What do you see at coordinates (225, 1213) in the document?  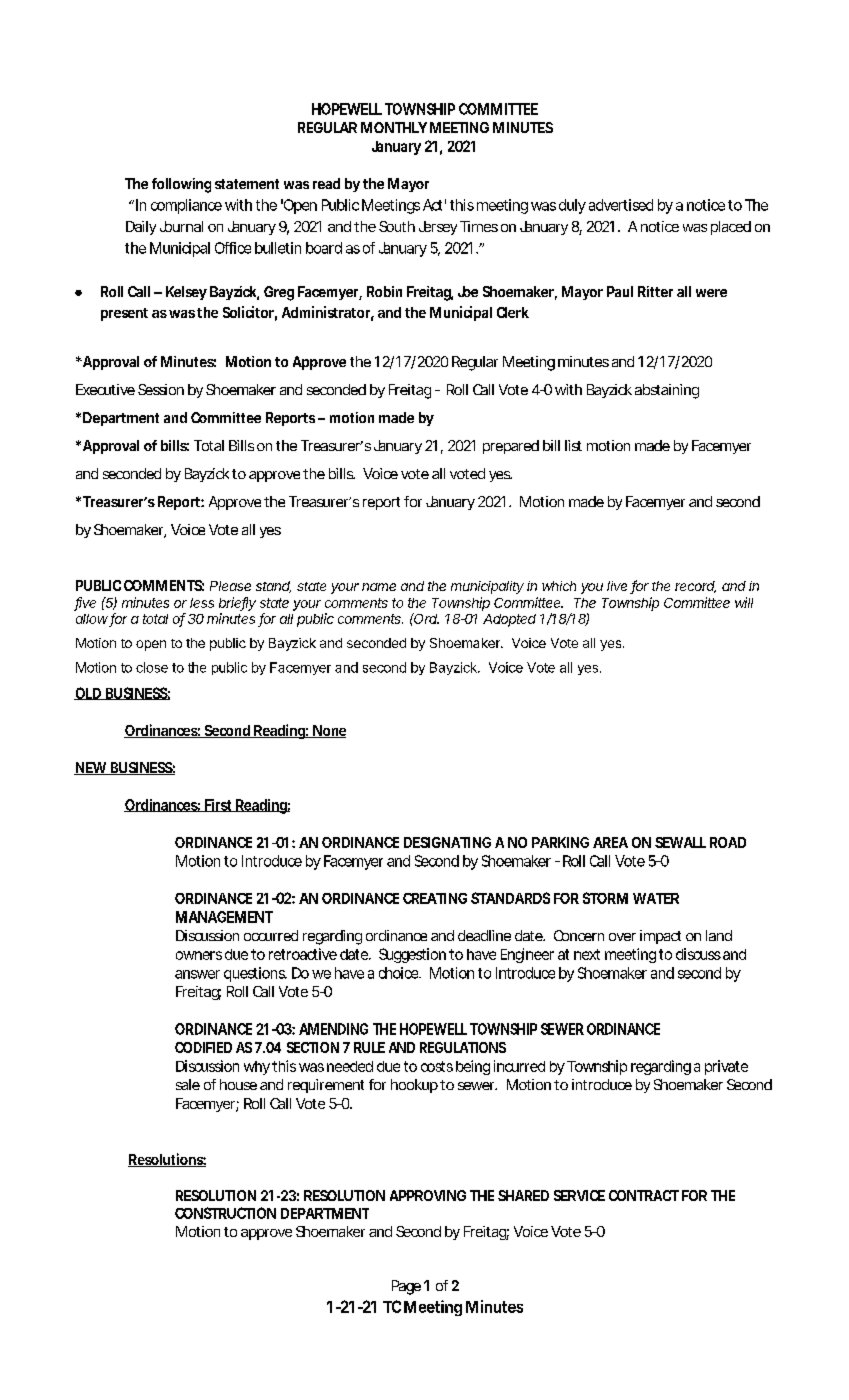 I see `CONSTRUCTION` at bounding box center [225, 1213].
